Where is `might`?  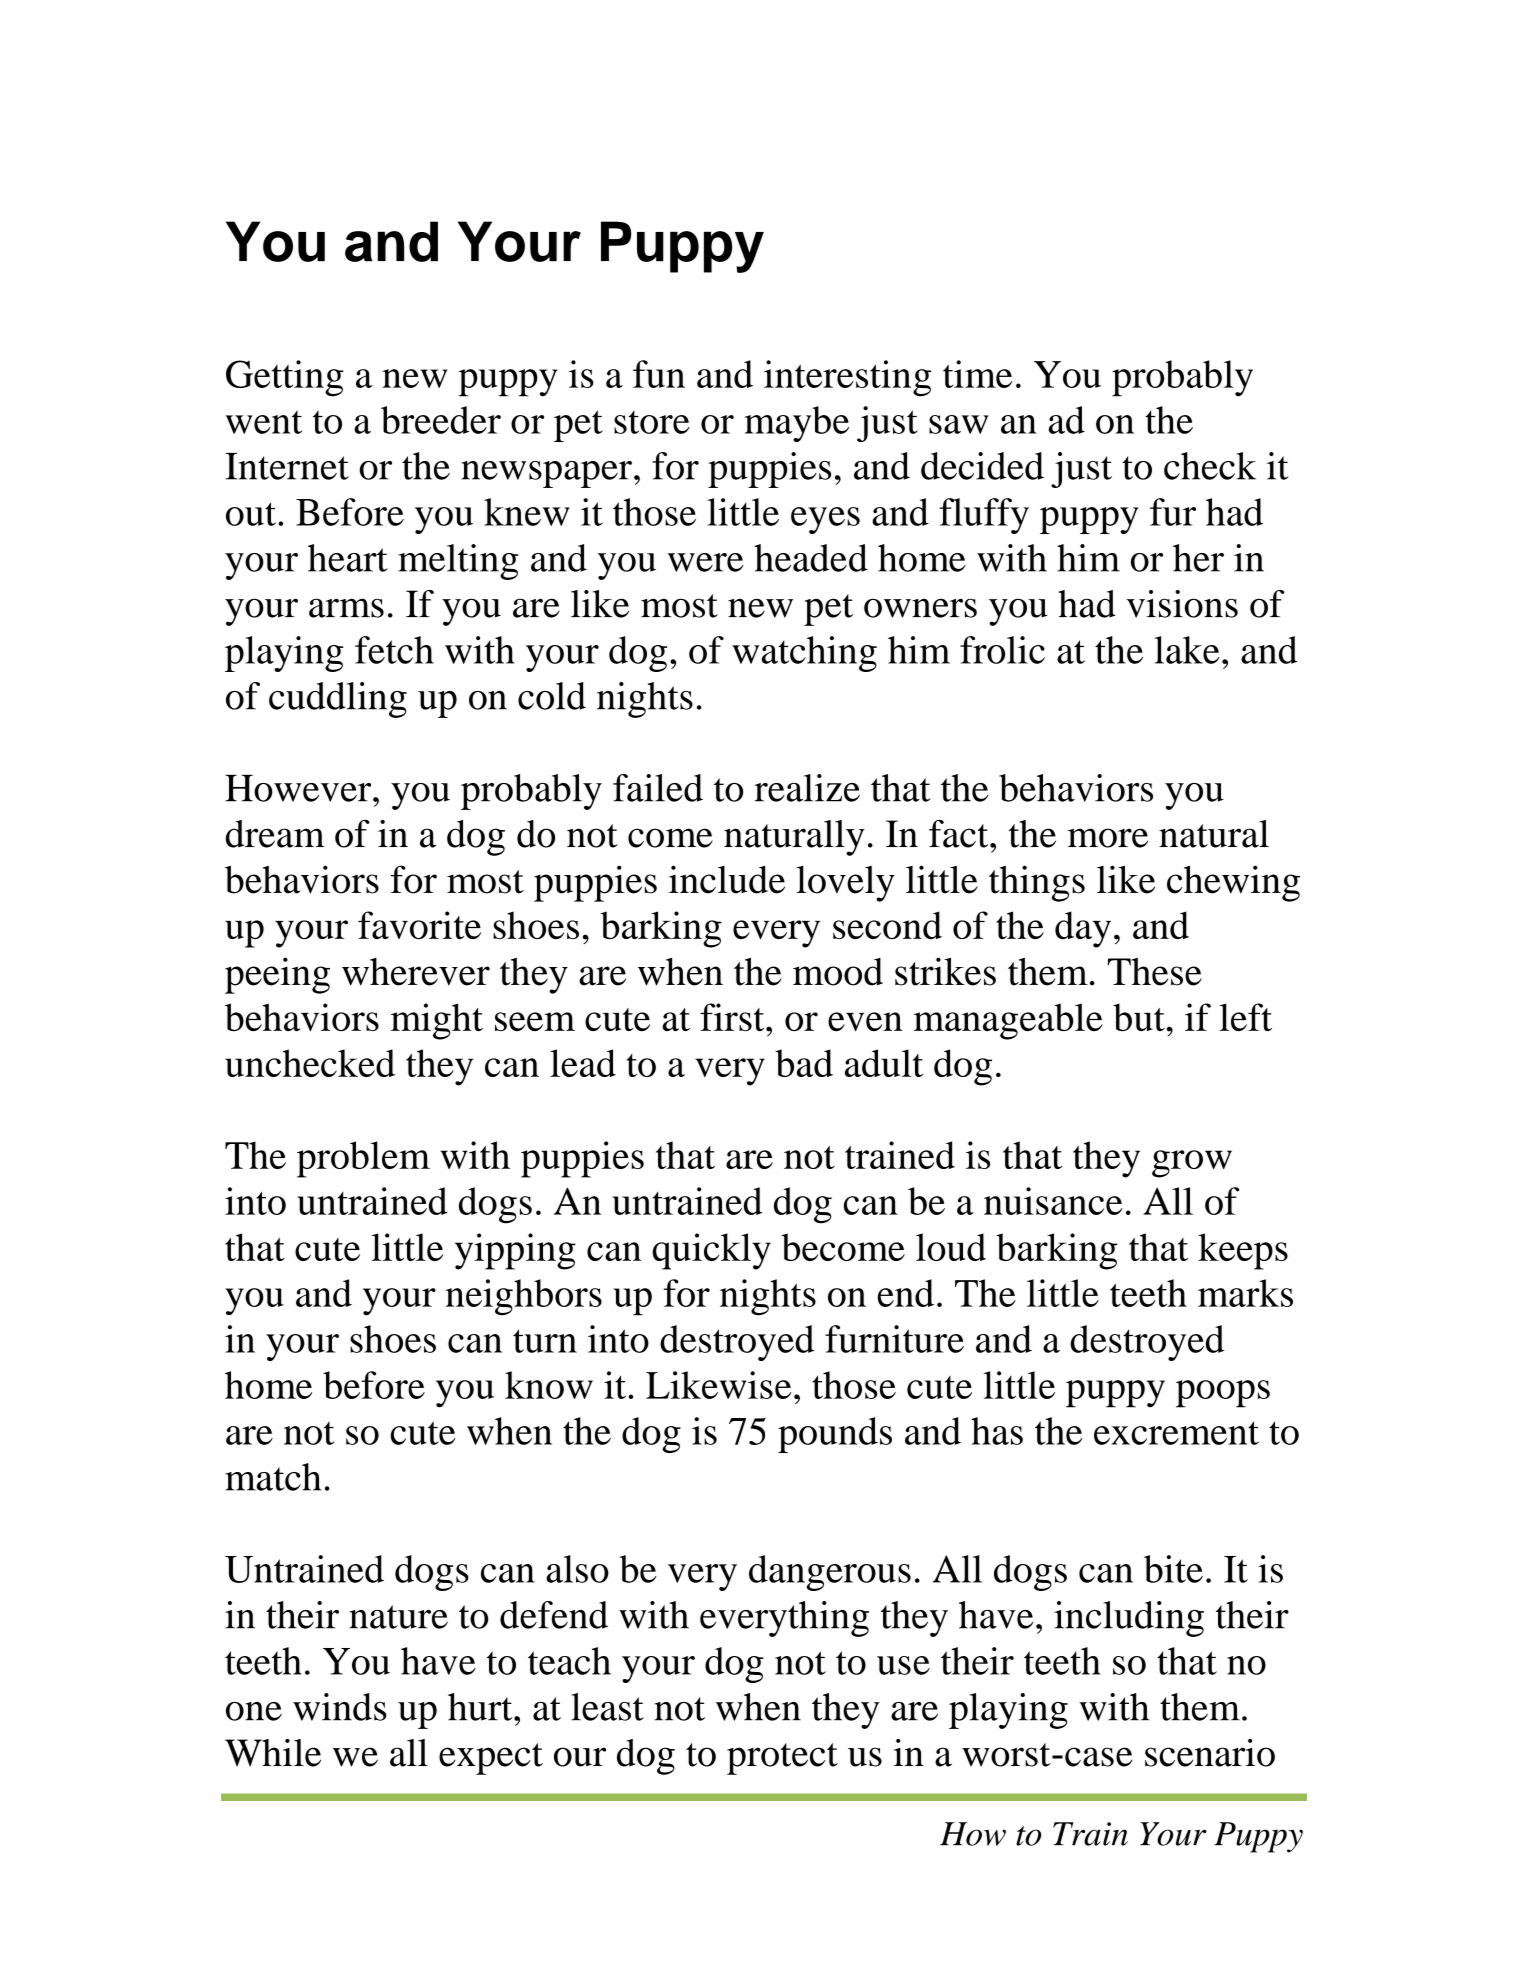 might is located at coordinates (437, 1021).
